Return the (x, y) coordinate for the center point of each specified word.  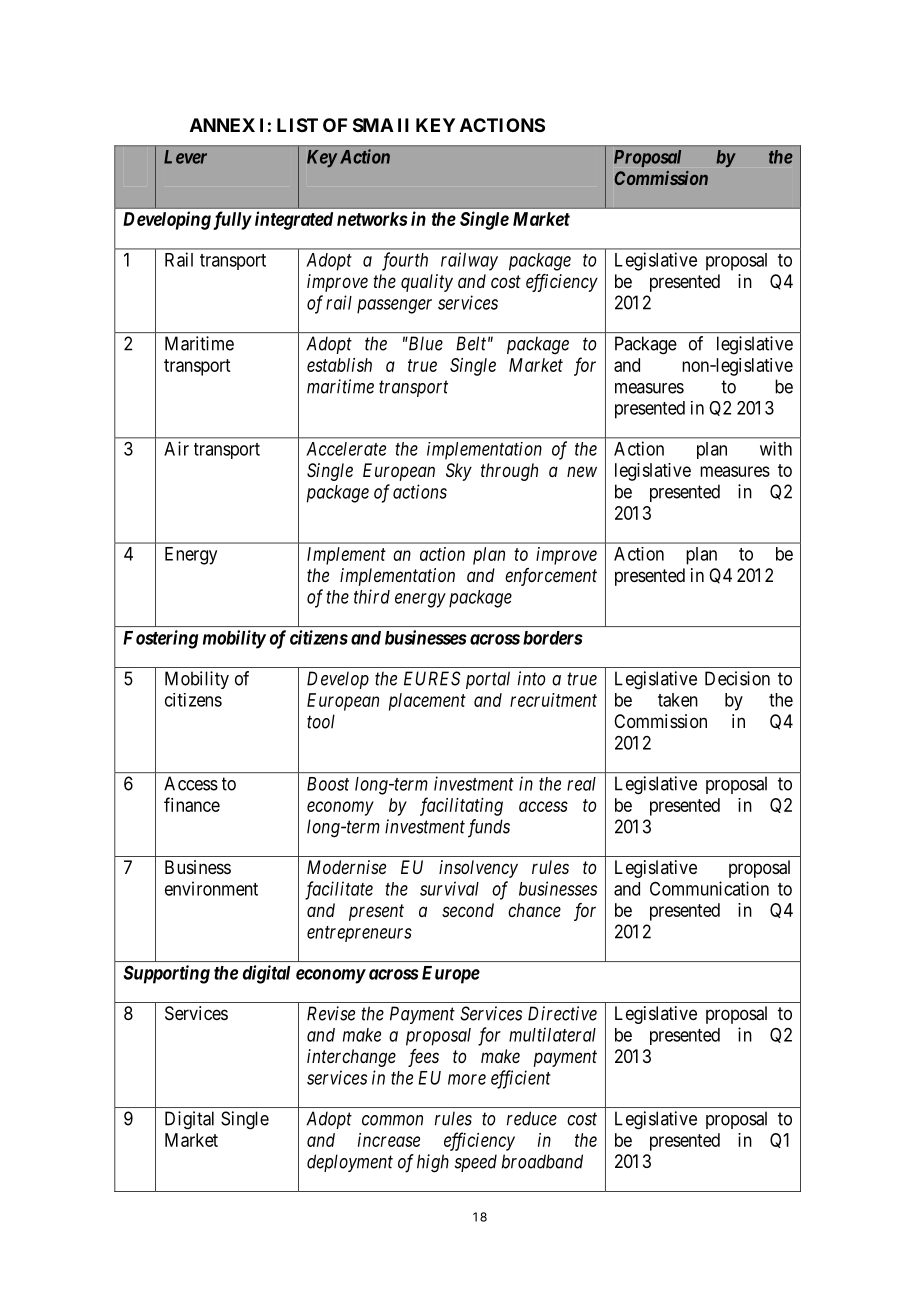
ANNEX (222, 125)
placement (427, 702)
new (582, 471)
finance (192, 804)
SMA (373, 125)
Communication (709, 888)
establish (339, 365)
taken (678, 700)
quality (427, 283)
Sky (459, 472)
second (468, 910)
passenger (394, 306)
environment (211, 888)
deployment (350, 1163)
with (776, 448)
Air (176, 448)
